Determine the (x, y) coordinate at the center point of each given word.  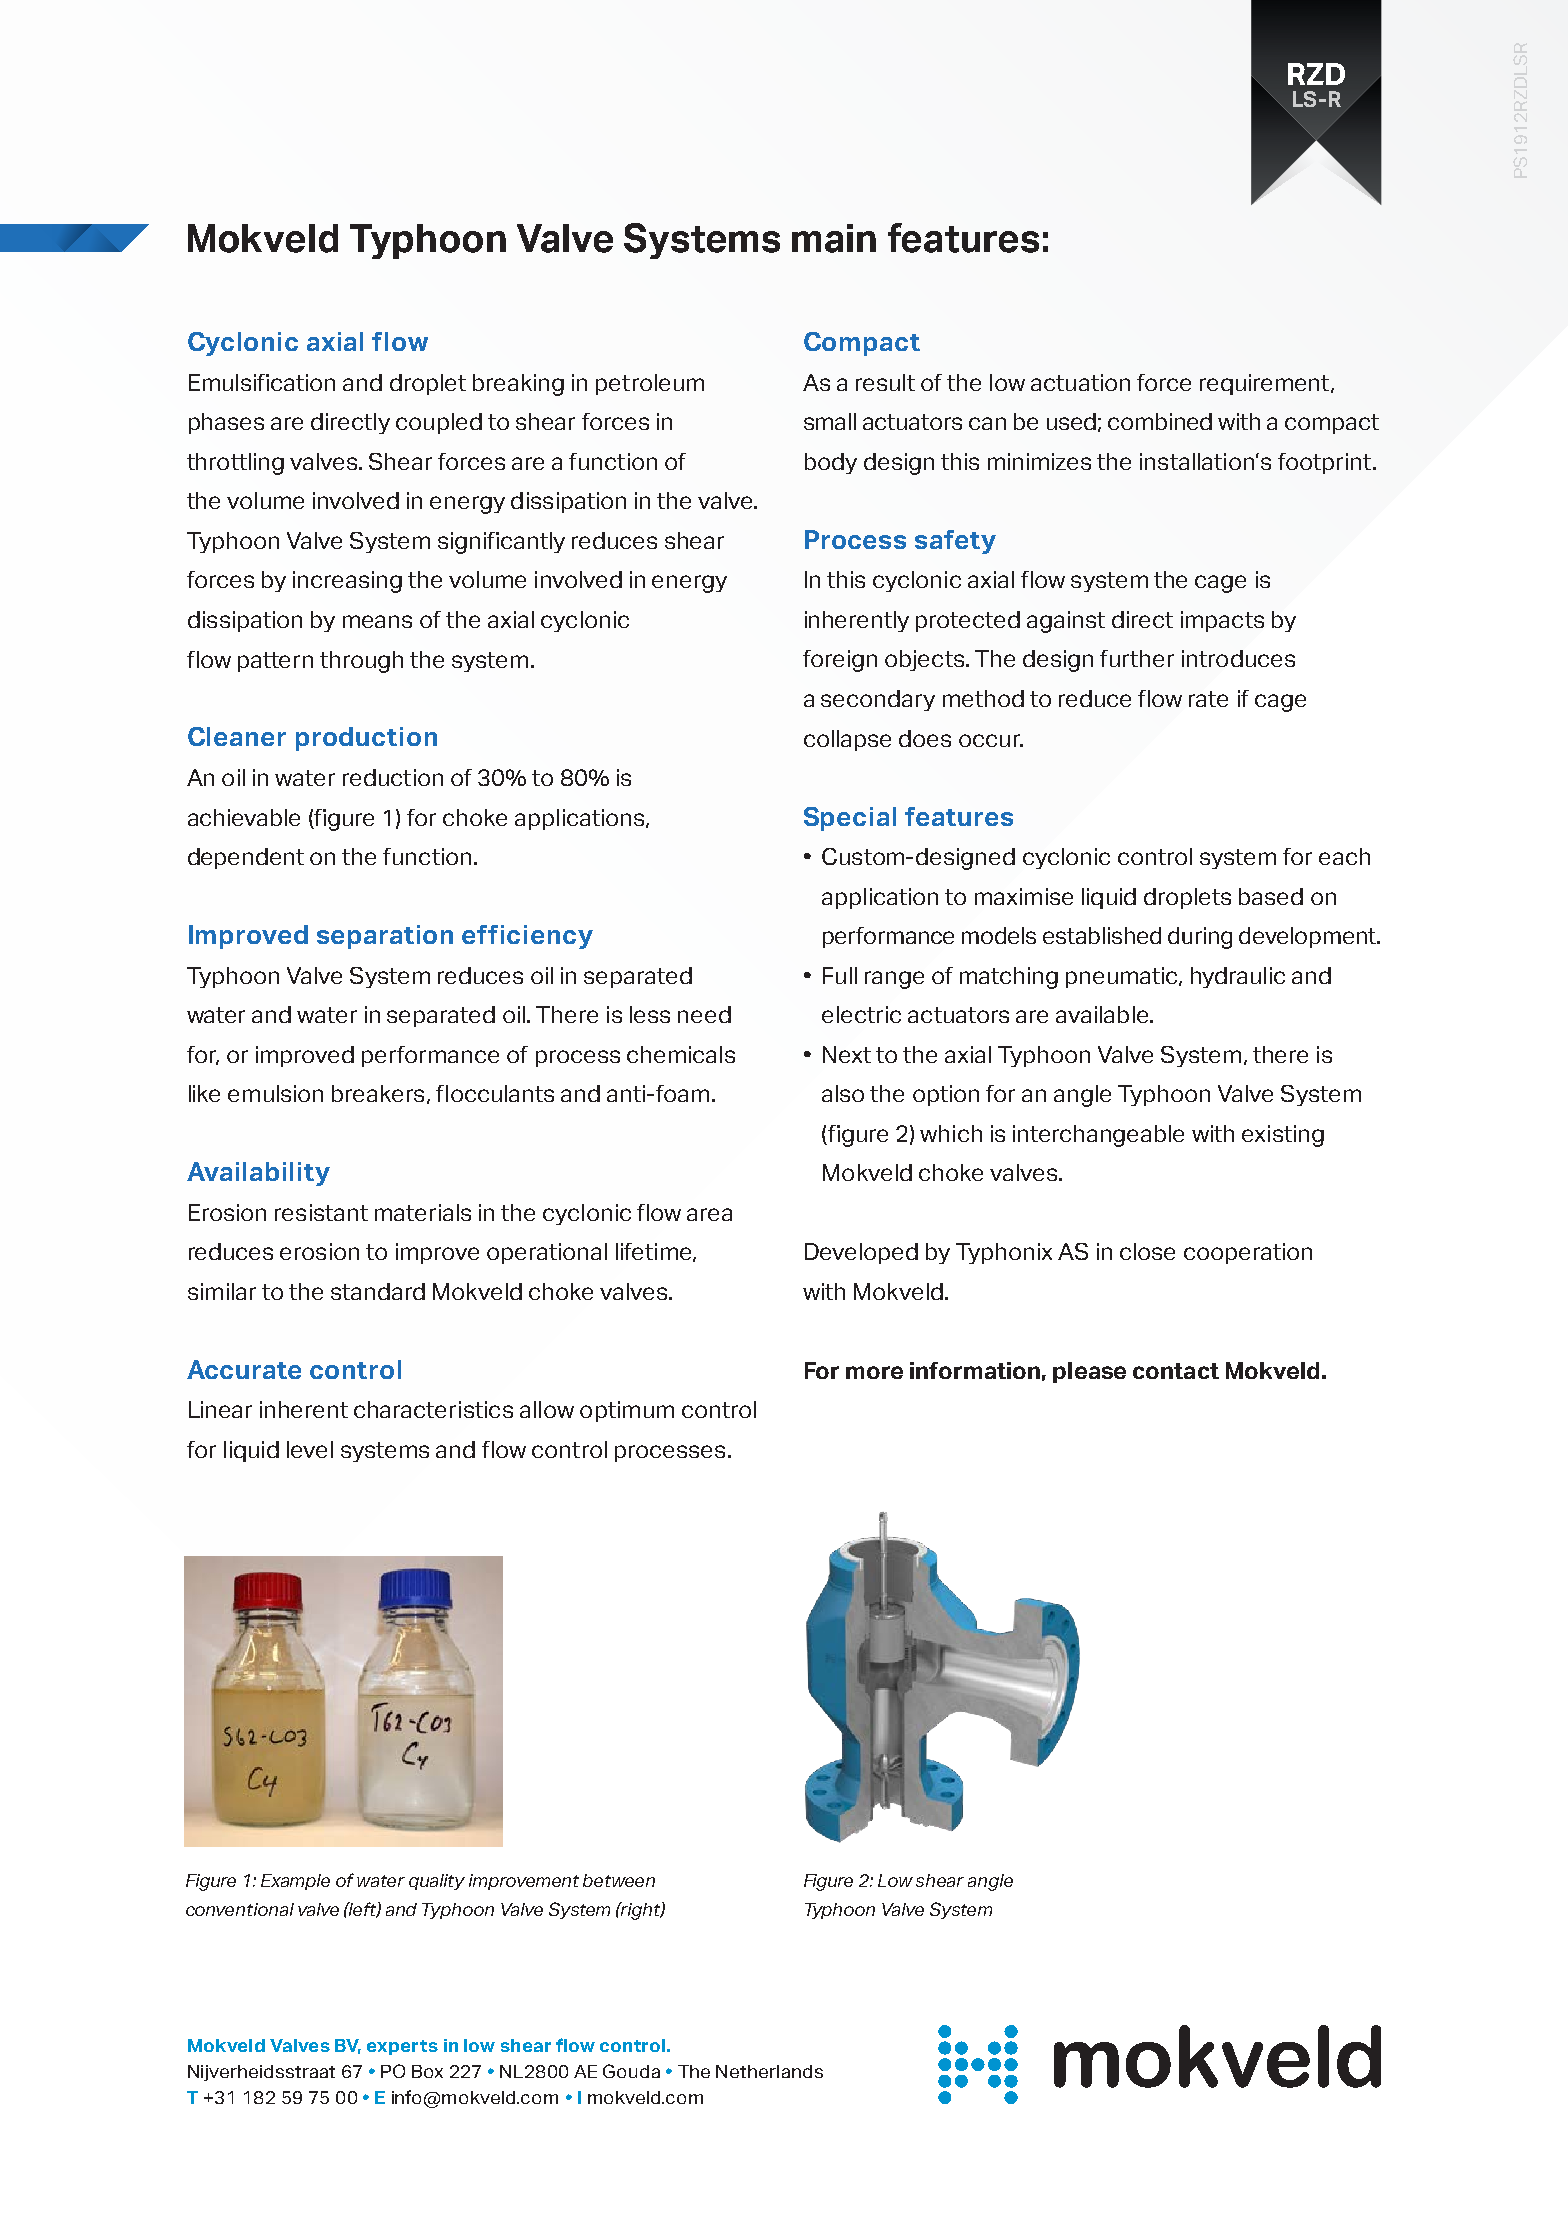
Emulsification (262, 382)
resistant (321, 1212)
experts (402, 2047)
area (709, 1214)
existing (1283, 1136)
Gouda (631, 2071)
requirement (1266, 384)
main (834, 238)
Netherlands (769, 2071)
